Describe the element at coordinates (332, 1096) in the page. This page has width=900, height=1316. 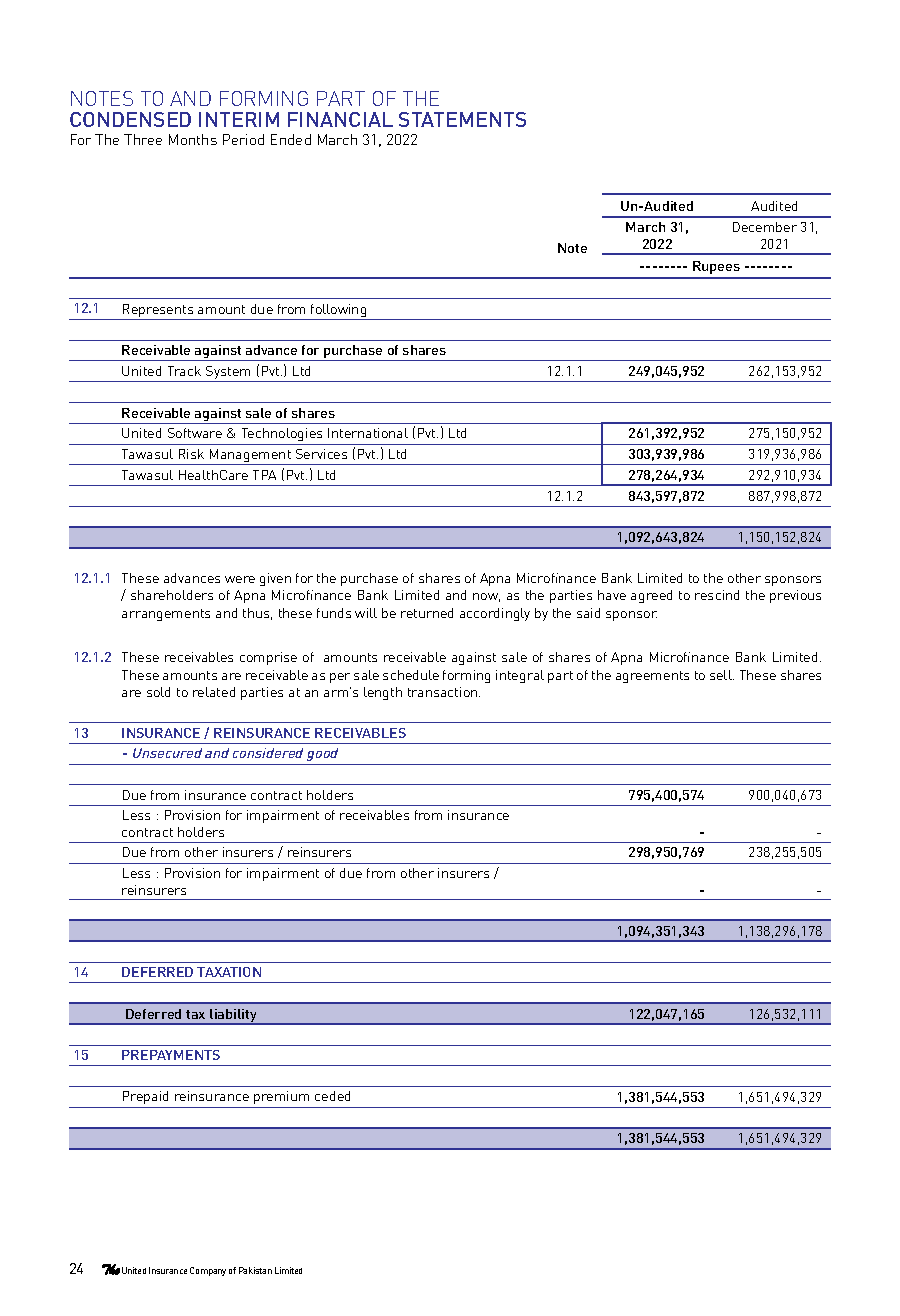
I see `ceded` at that location.
